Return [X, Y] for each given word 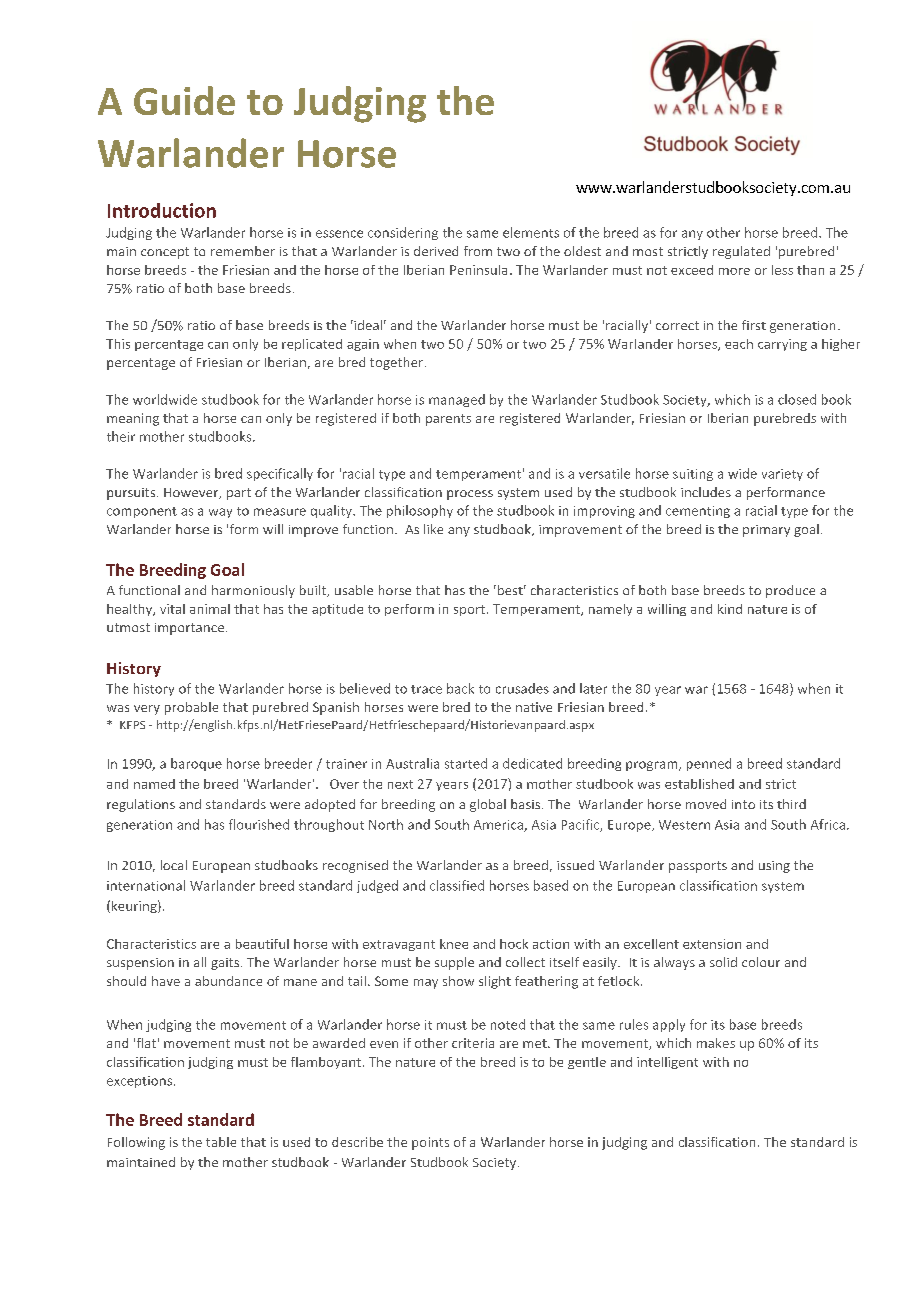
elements [531, 232]
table [221, 1142]
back [460, 688]
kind [730, 609]
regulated [741, 252]
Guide [184, 100]
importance [191, 629]
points [430, 1143]
